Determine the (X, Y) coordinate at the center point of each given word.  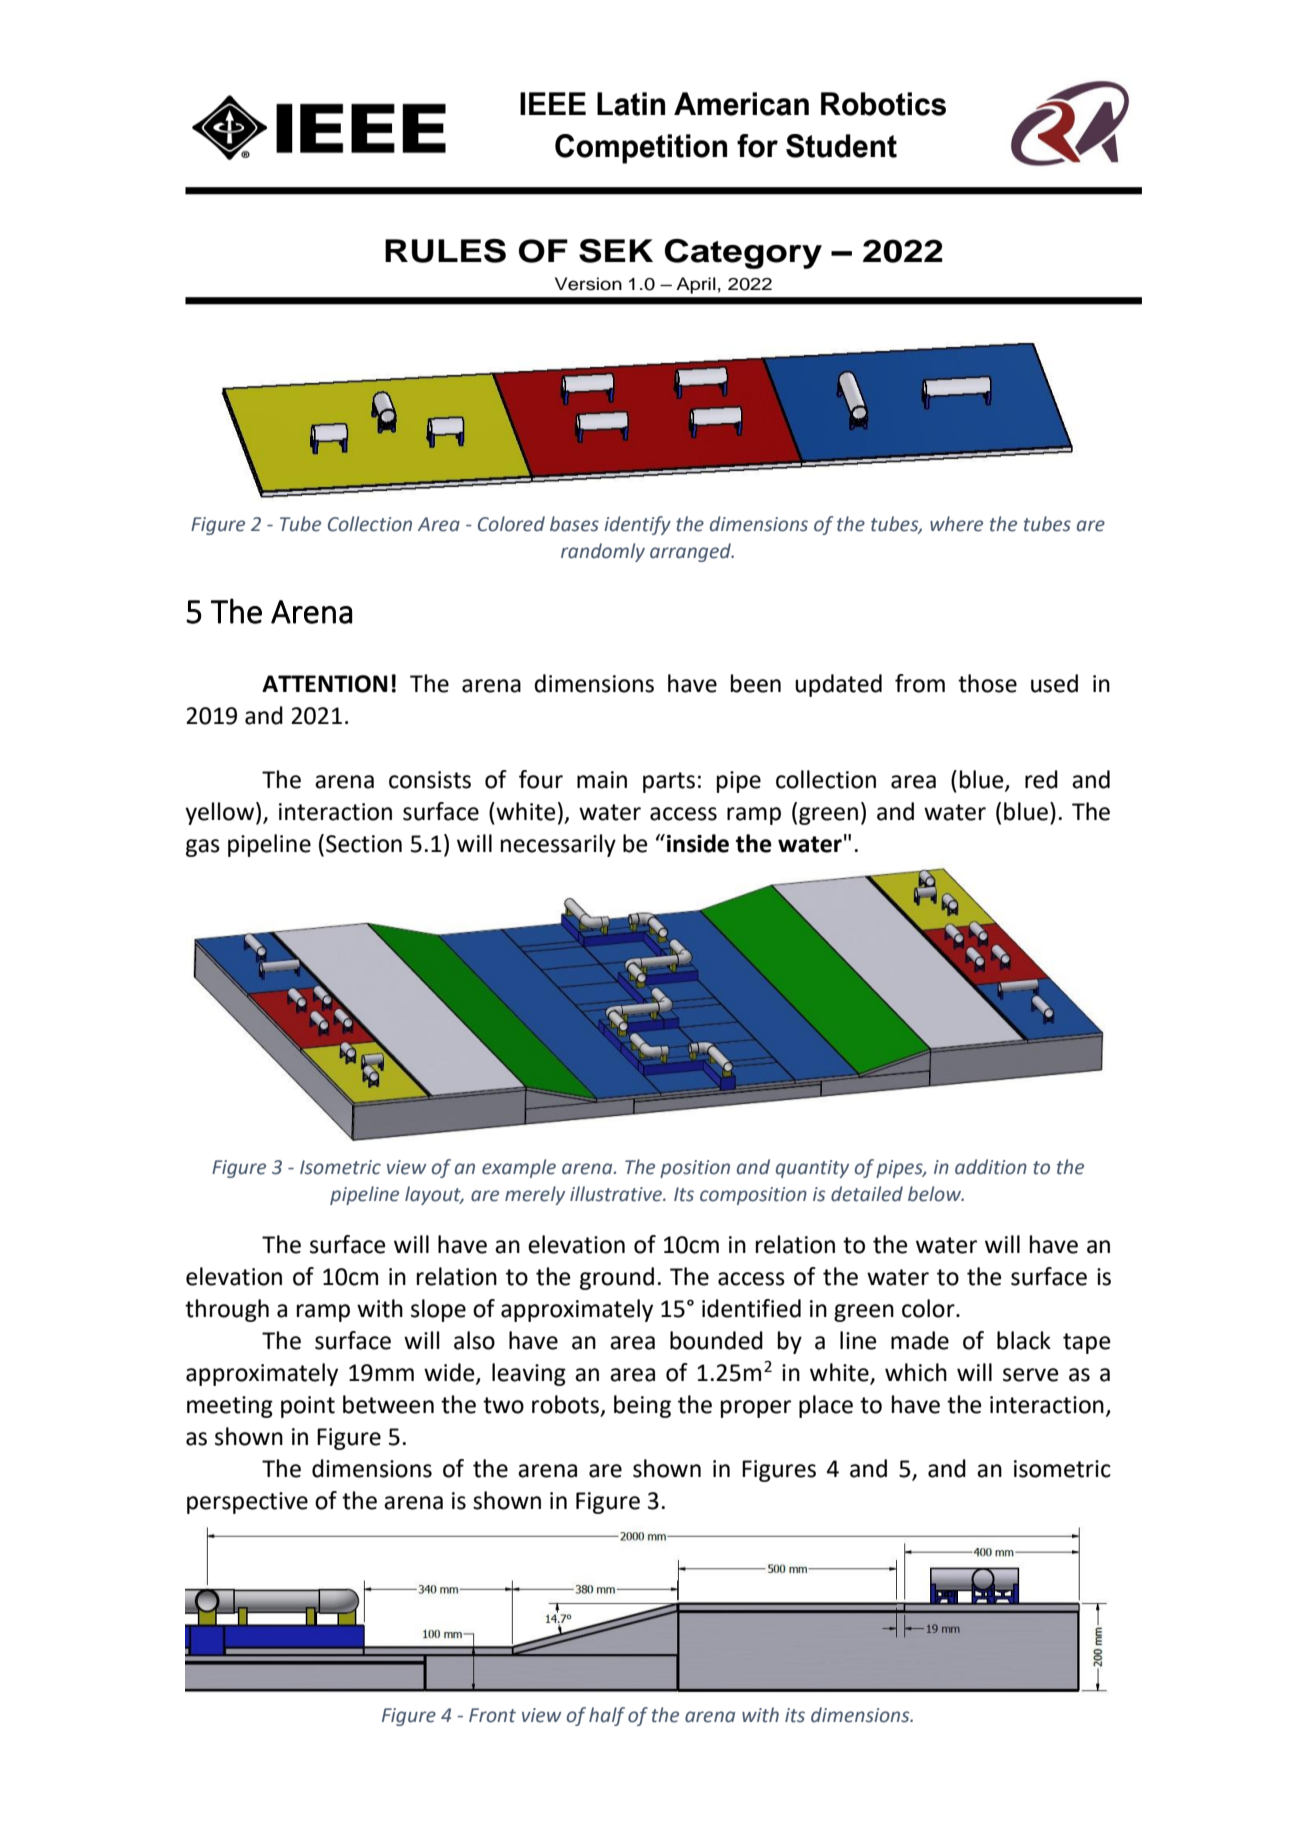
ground (617, 1278)
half (607, 1716)
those (987, 683)
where (956, 524)
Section (364, 844)
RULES (445, 251)
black (1024, 1340)
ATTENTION (325, 684)
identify (637, 525)
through (227, 1310)
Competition (641, 149)
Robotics (883, 104)
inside (698, 843)
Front (492, 1715)
